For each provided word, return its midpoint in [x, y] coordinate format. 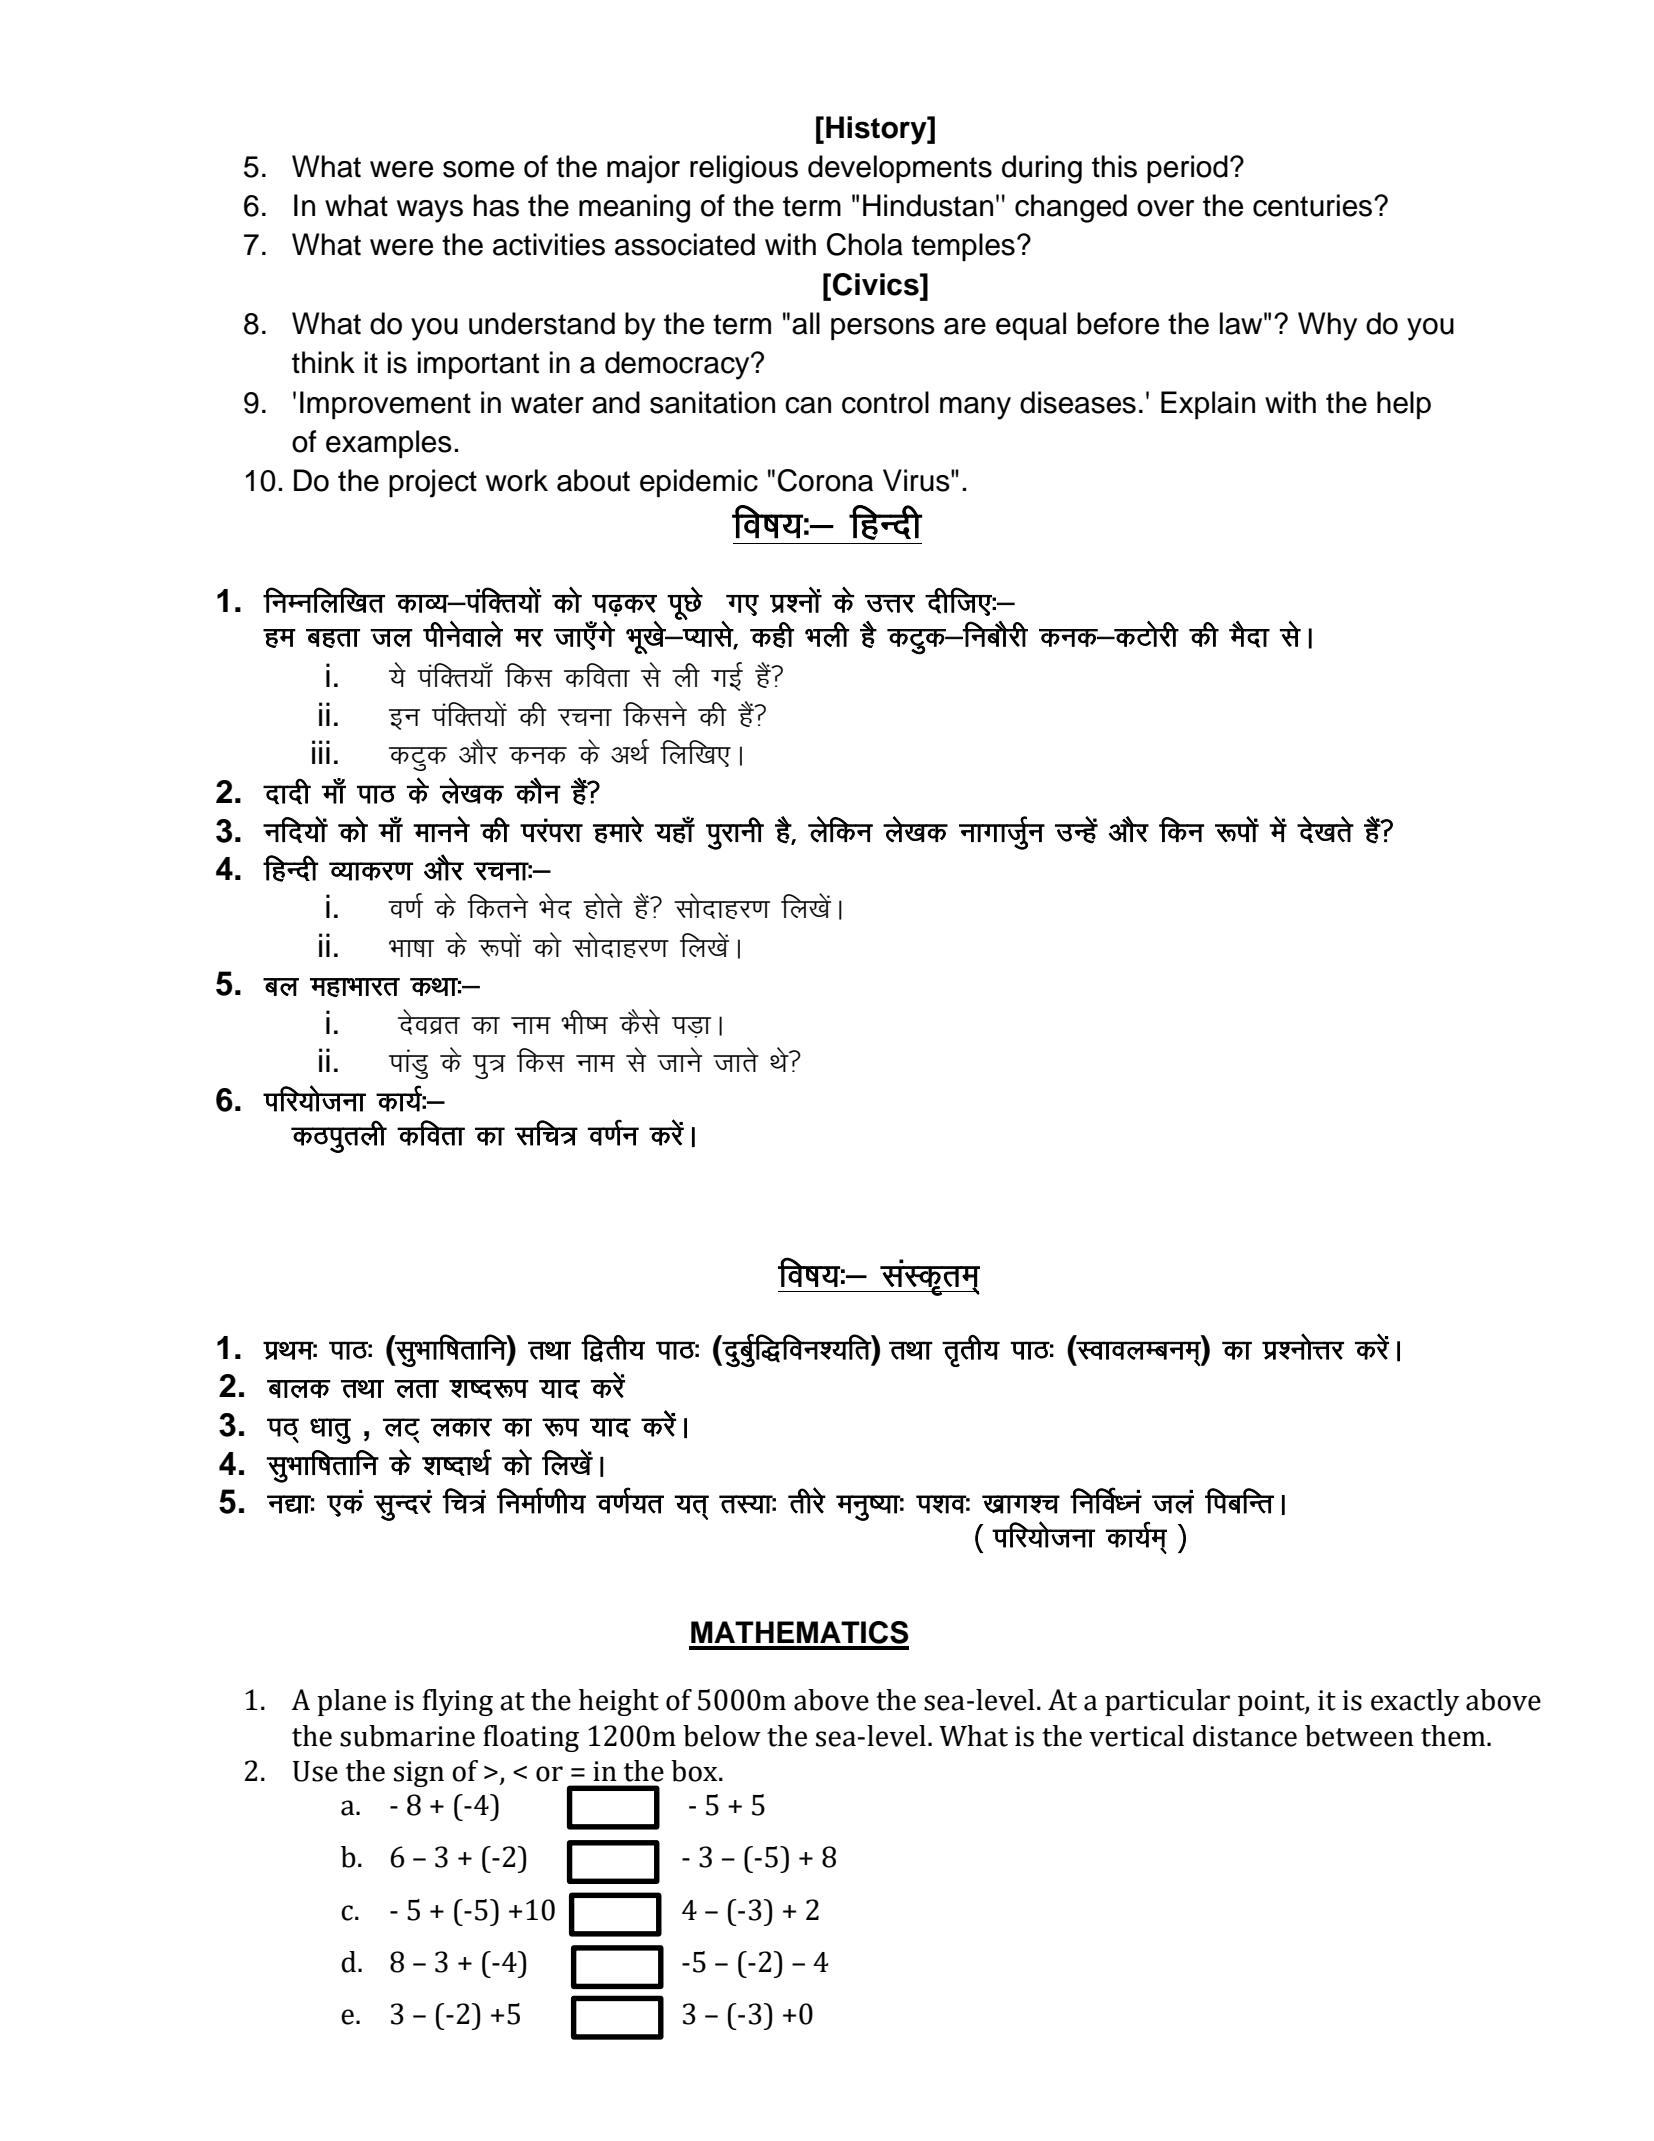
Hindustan [928, 205]
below [722, 1736]
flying [458, 1702]
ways [430, 211]
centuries [1314, 205]
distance [1245, 1736]
